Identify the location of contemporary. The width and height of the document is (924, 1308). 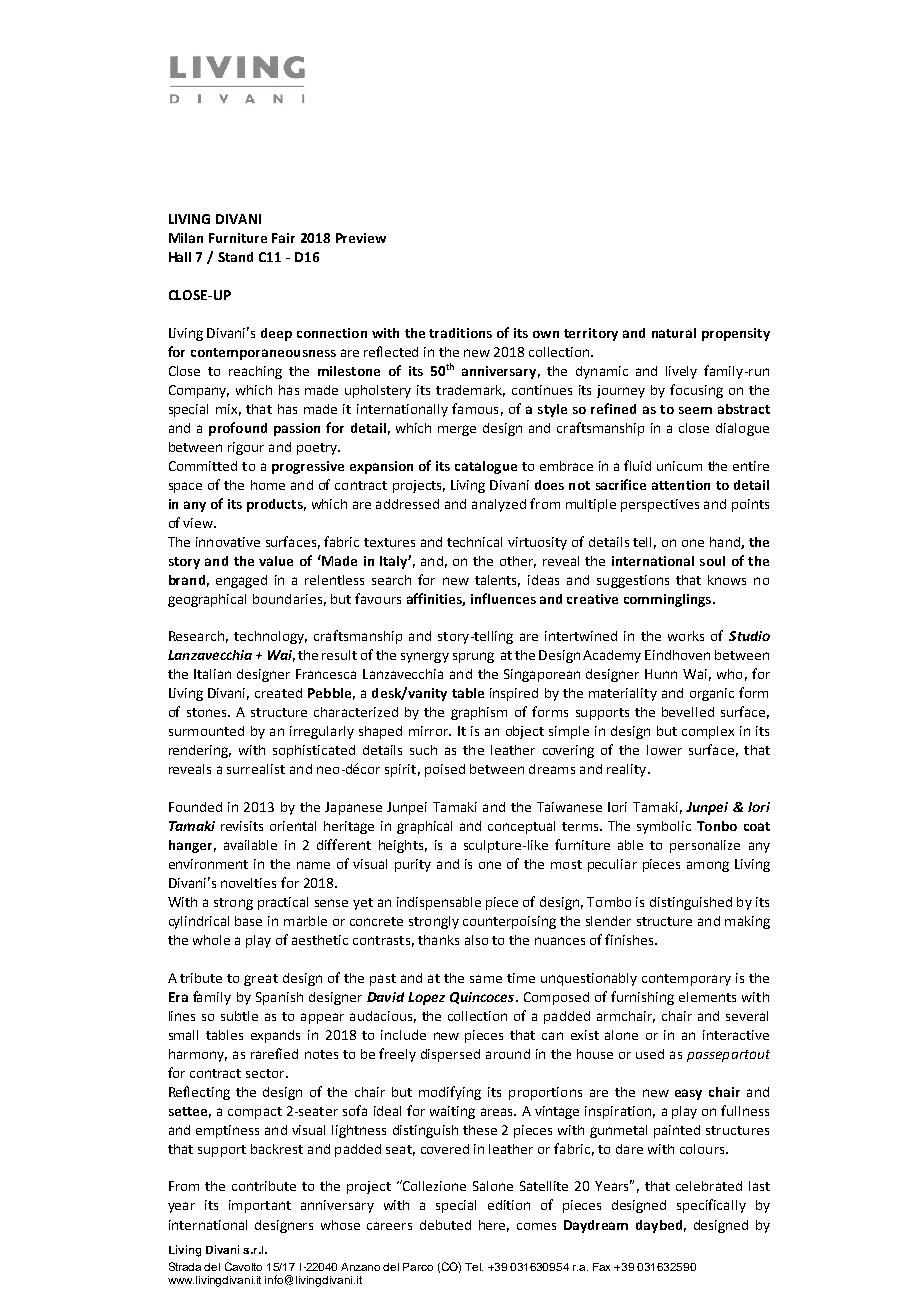
(686, 980).
